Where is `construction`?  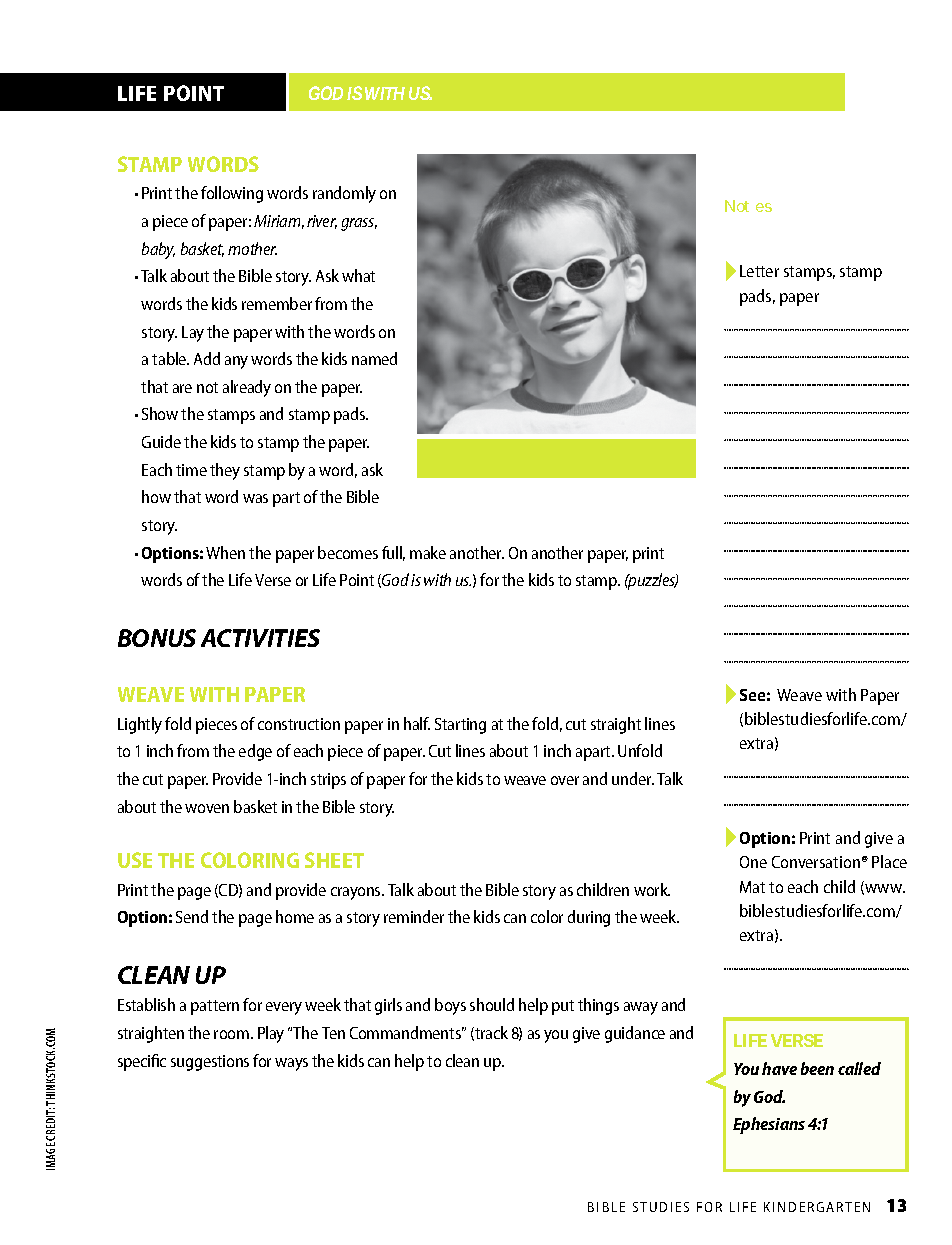
construction is located at coordinates (299, 724).
